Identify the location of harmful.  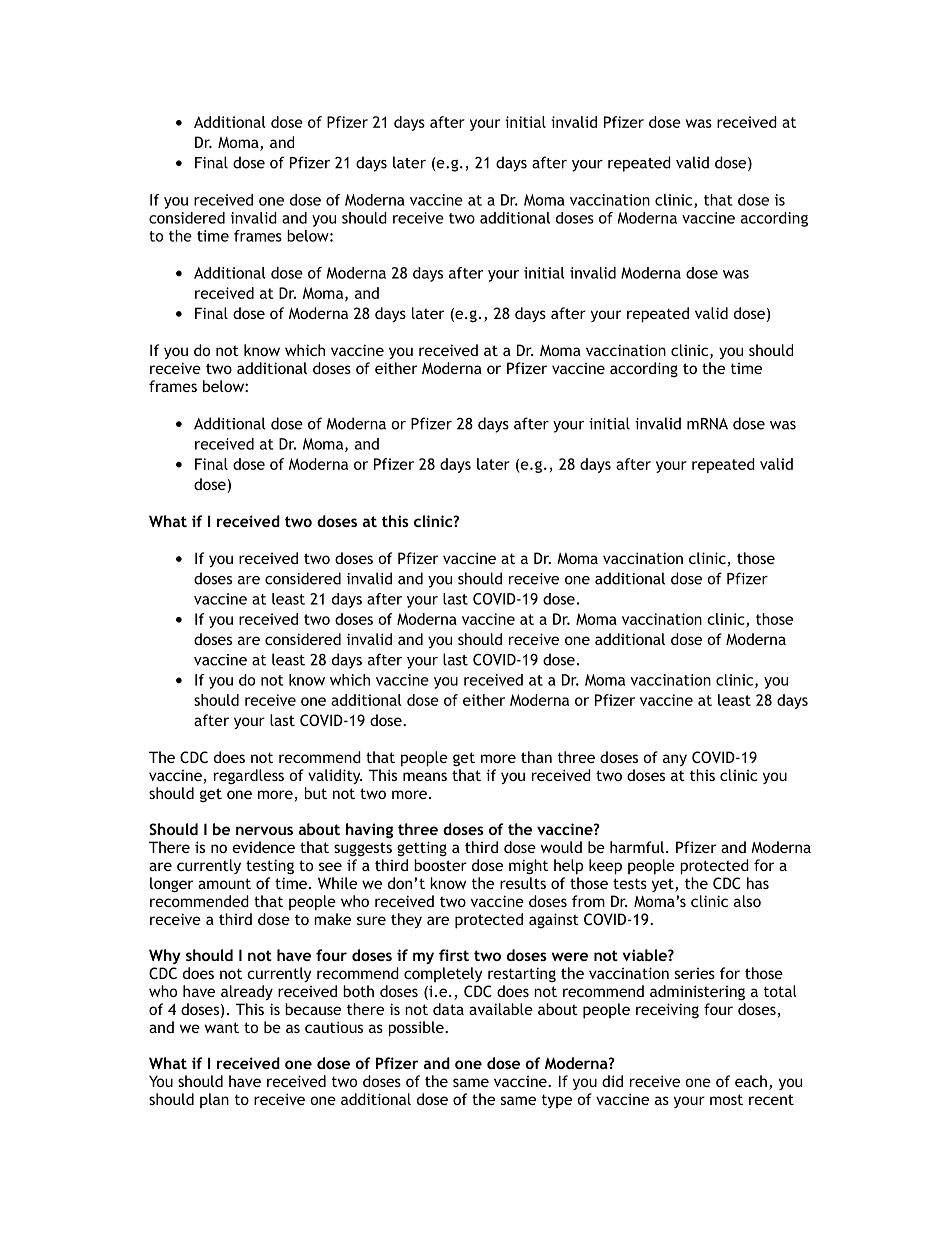
(637, 847).
